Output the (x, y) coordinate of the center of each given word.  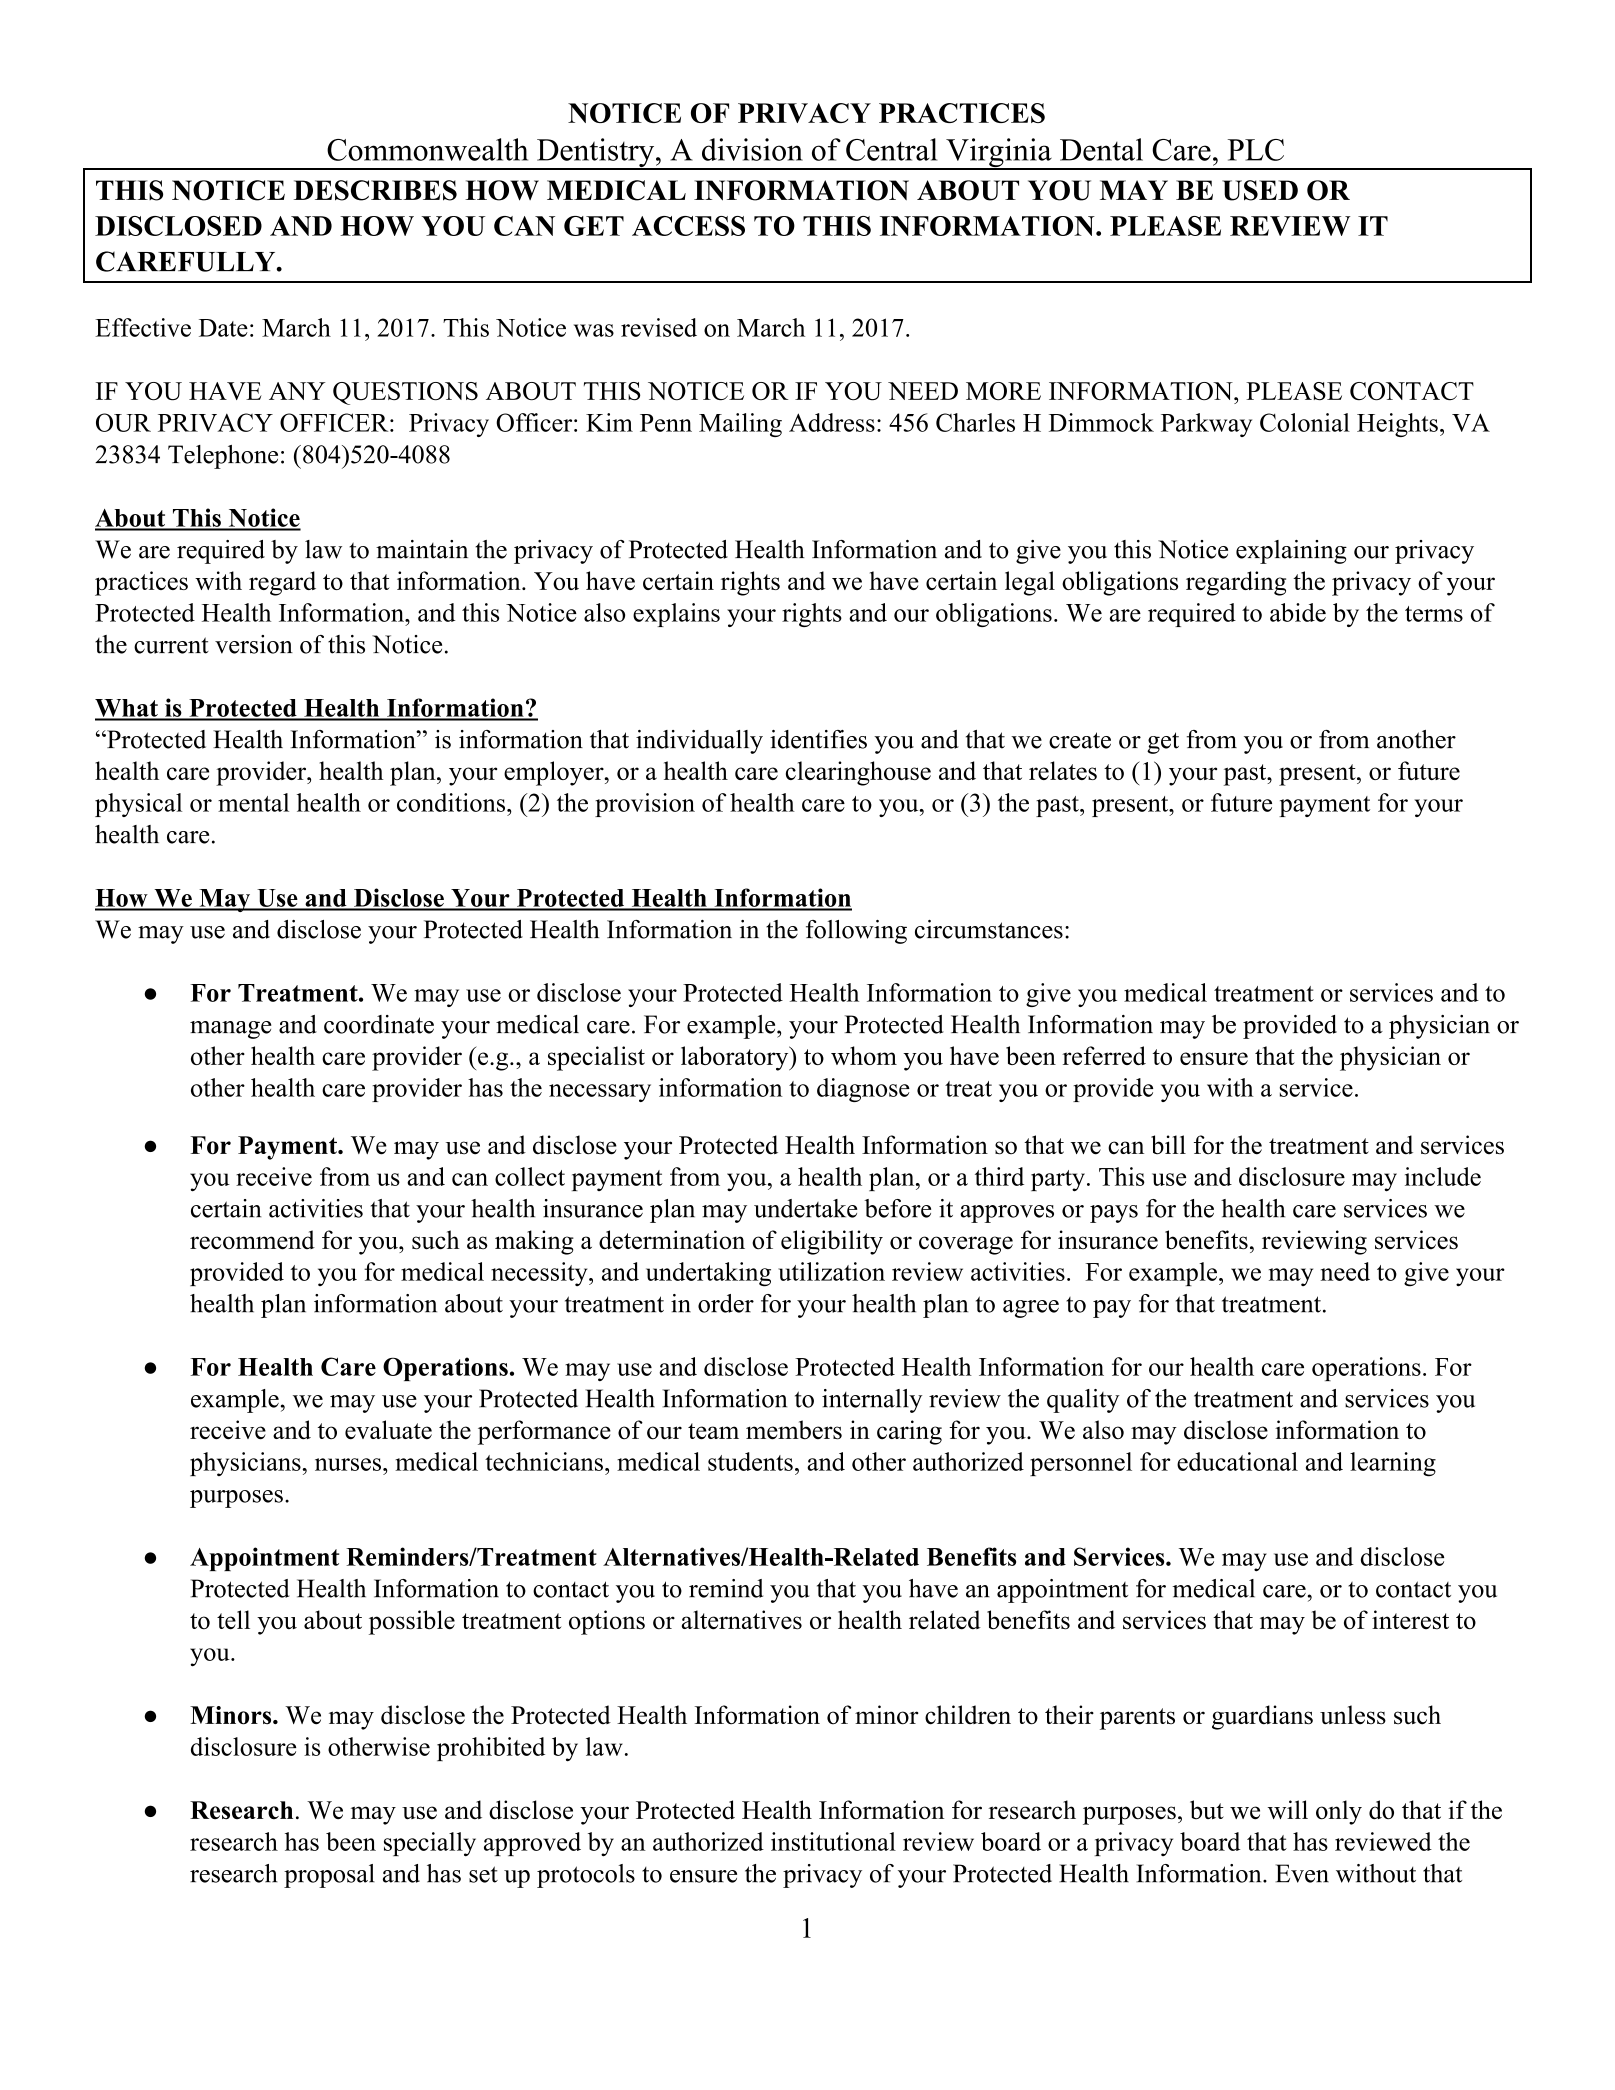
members (794, 1430)
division (752, 149)
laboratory (736, 1058)
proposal (329, 1876)
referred (1104, 1055)
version (254, 644)
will (1288, 1809)
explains (676, 615)
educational (1237, 1461)
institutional (833, 1841)
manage (231, 1030)
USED (1260, 190)
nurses (348, 1464)
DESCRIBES (375, 190)
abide (1298, 612)
